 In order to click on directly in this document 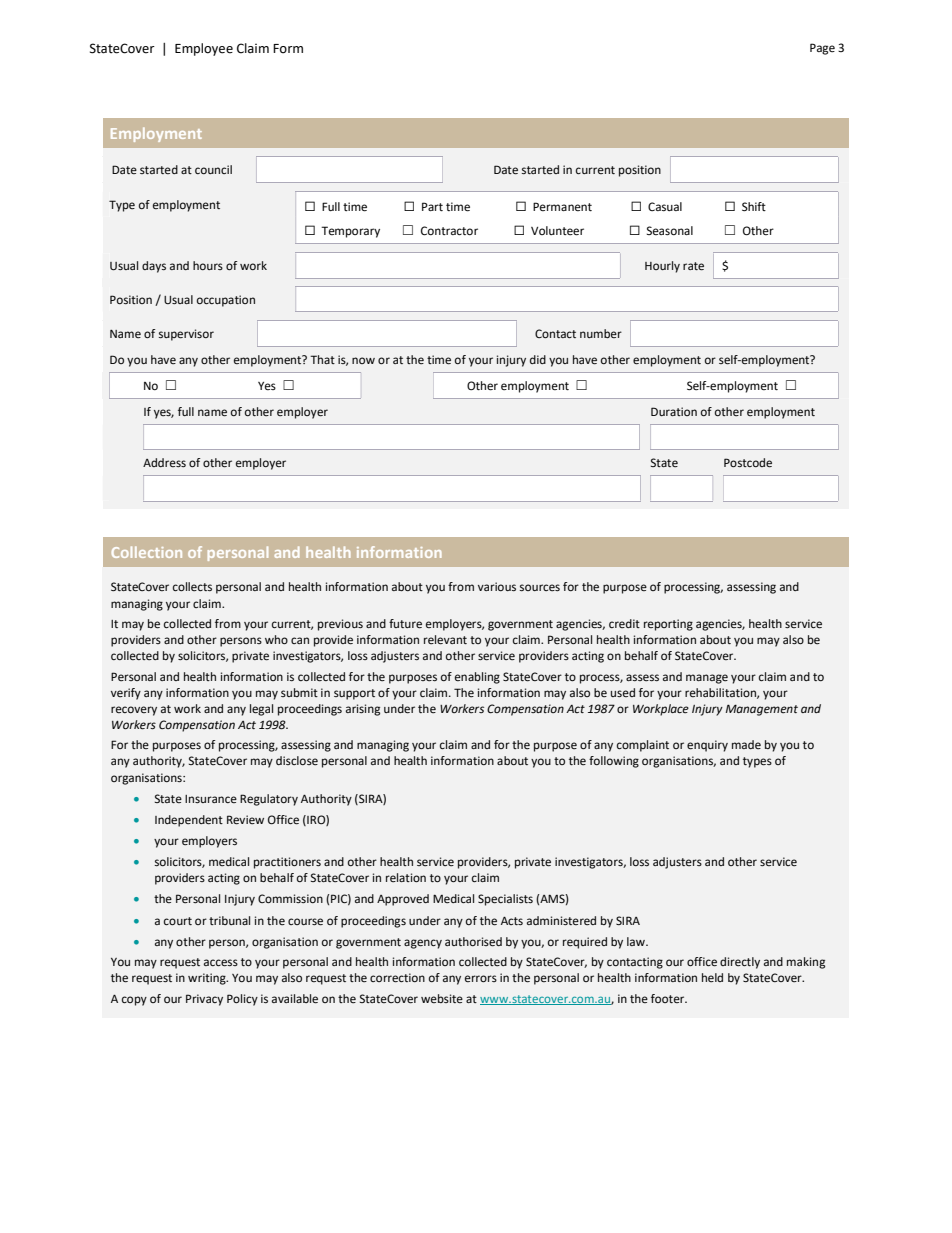, I will do `click(740, 963)`.
